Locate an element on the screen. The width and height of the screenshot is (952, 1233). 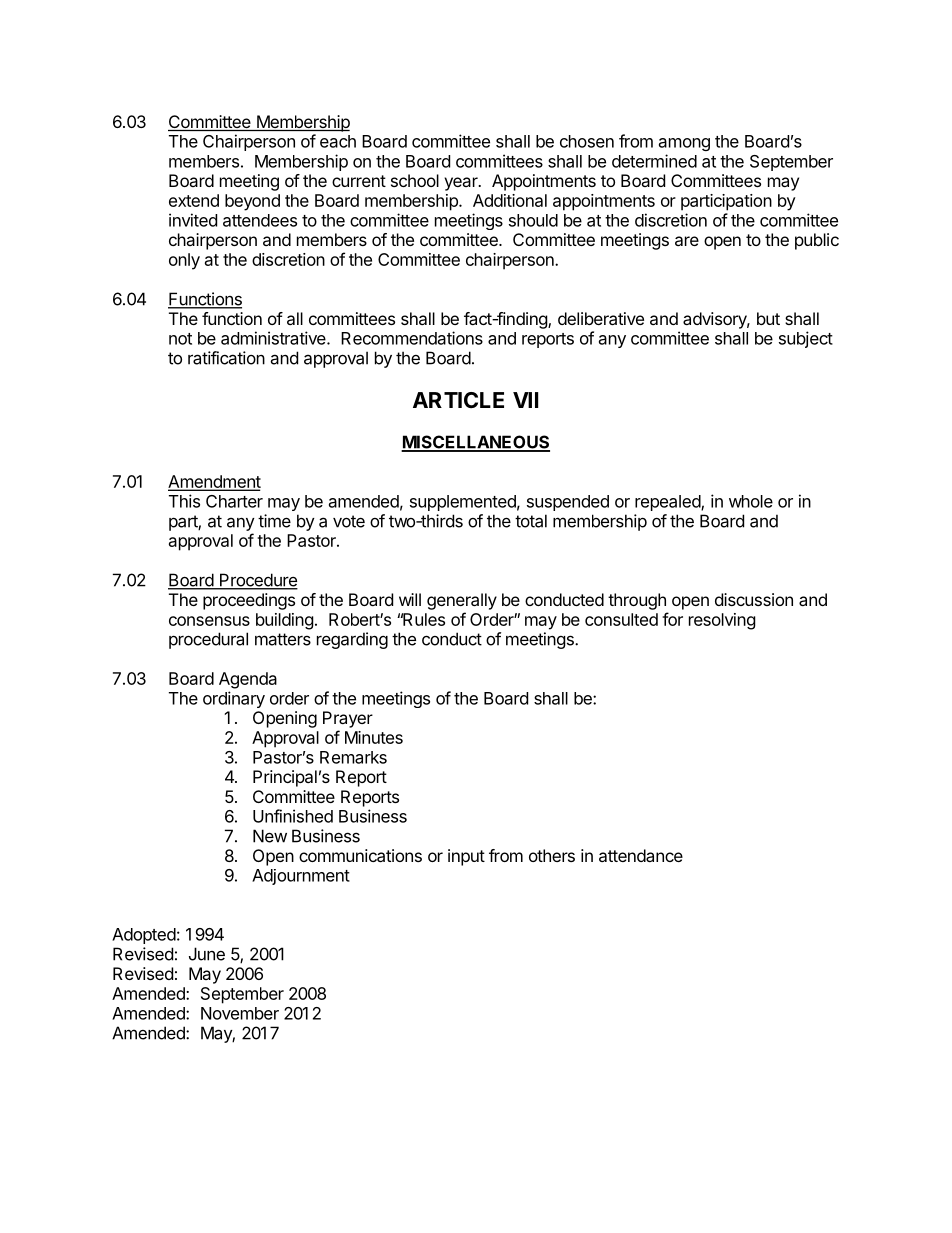
generally is located at coordinates (462, 601).
